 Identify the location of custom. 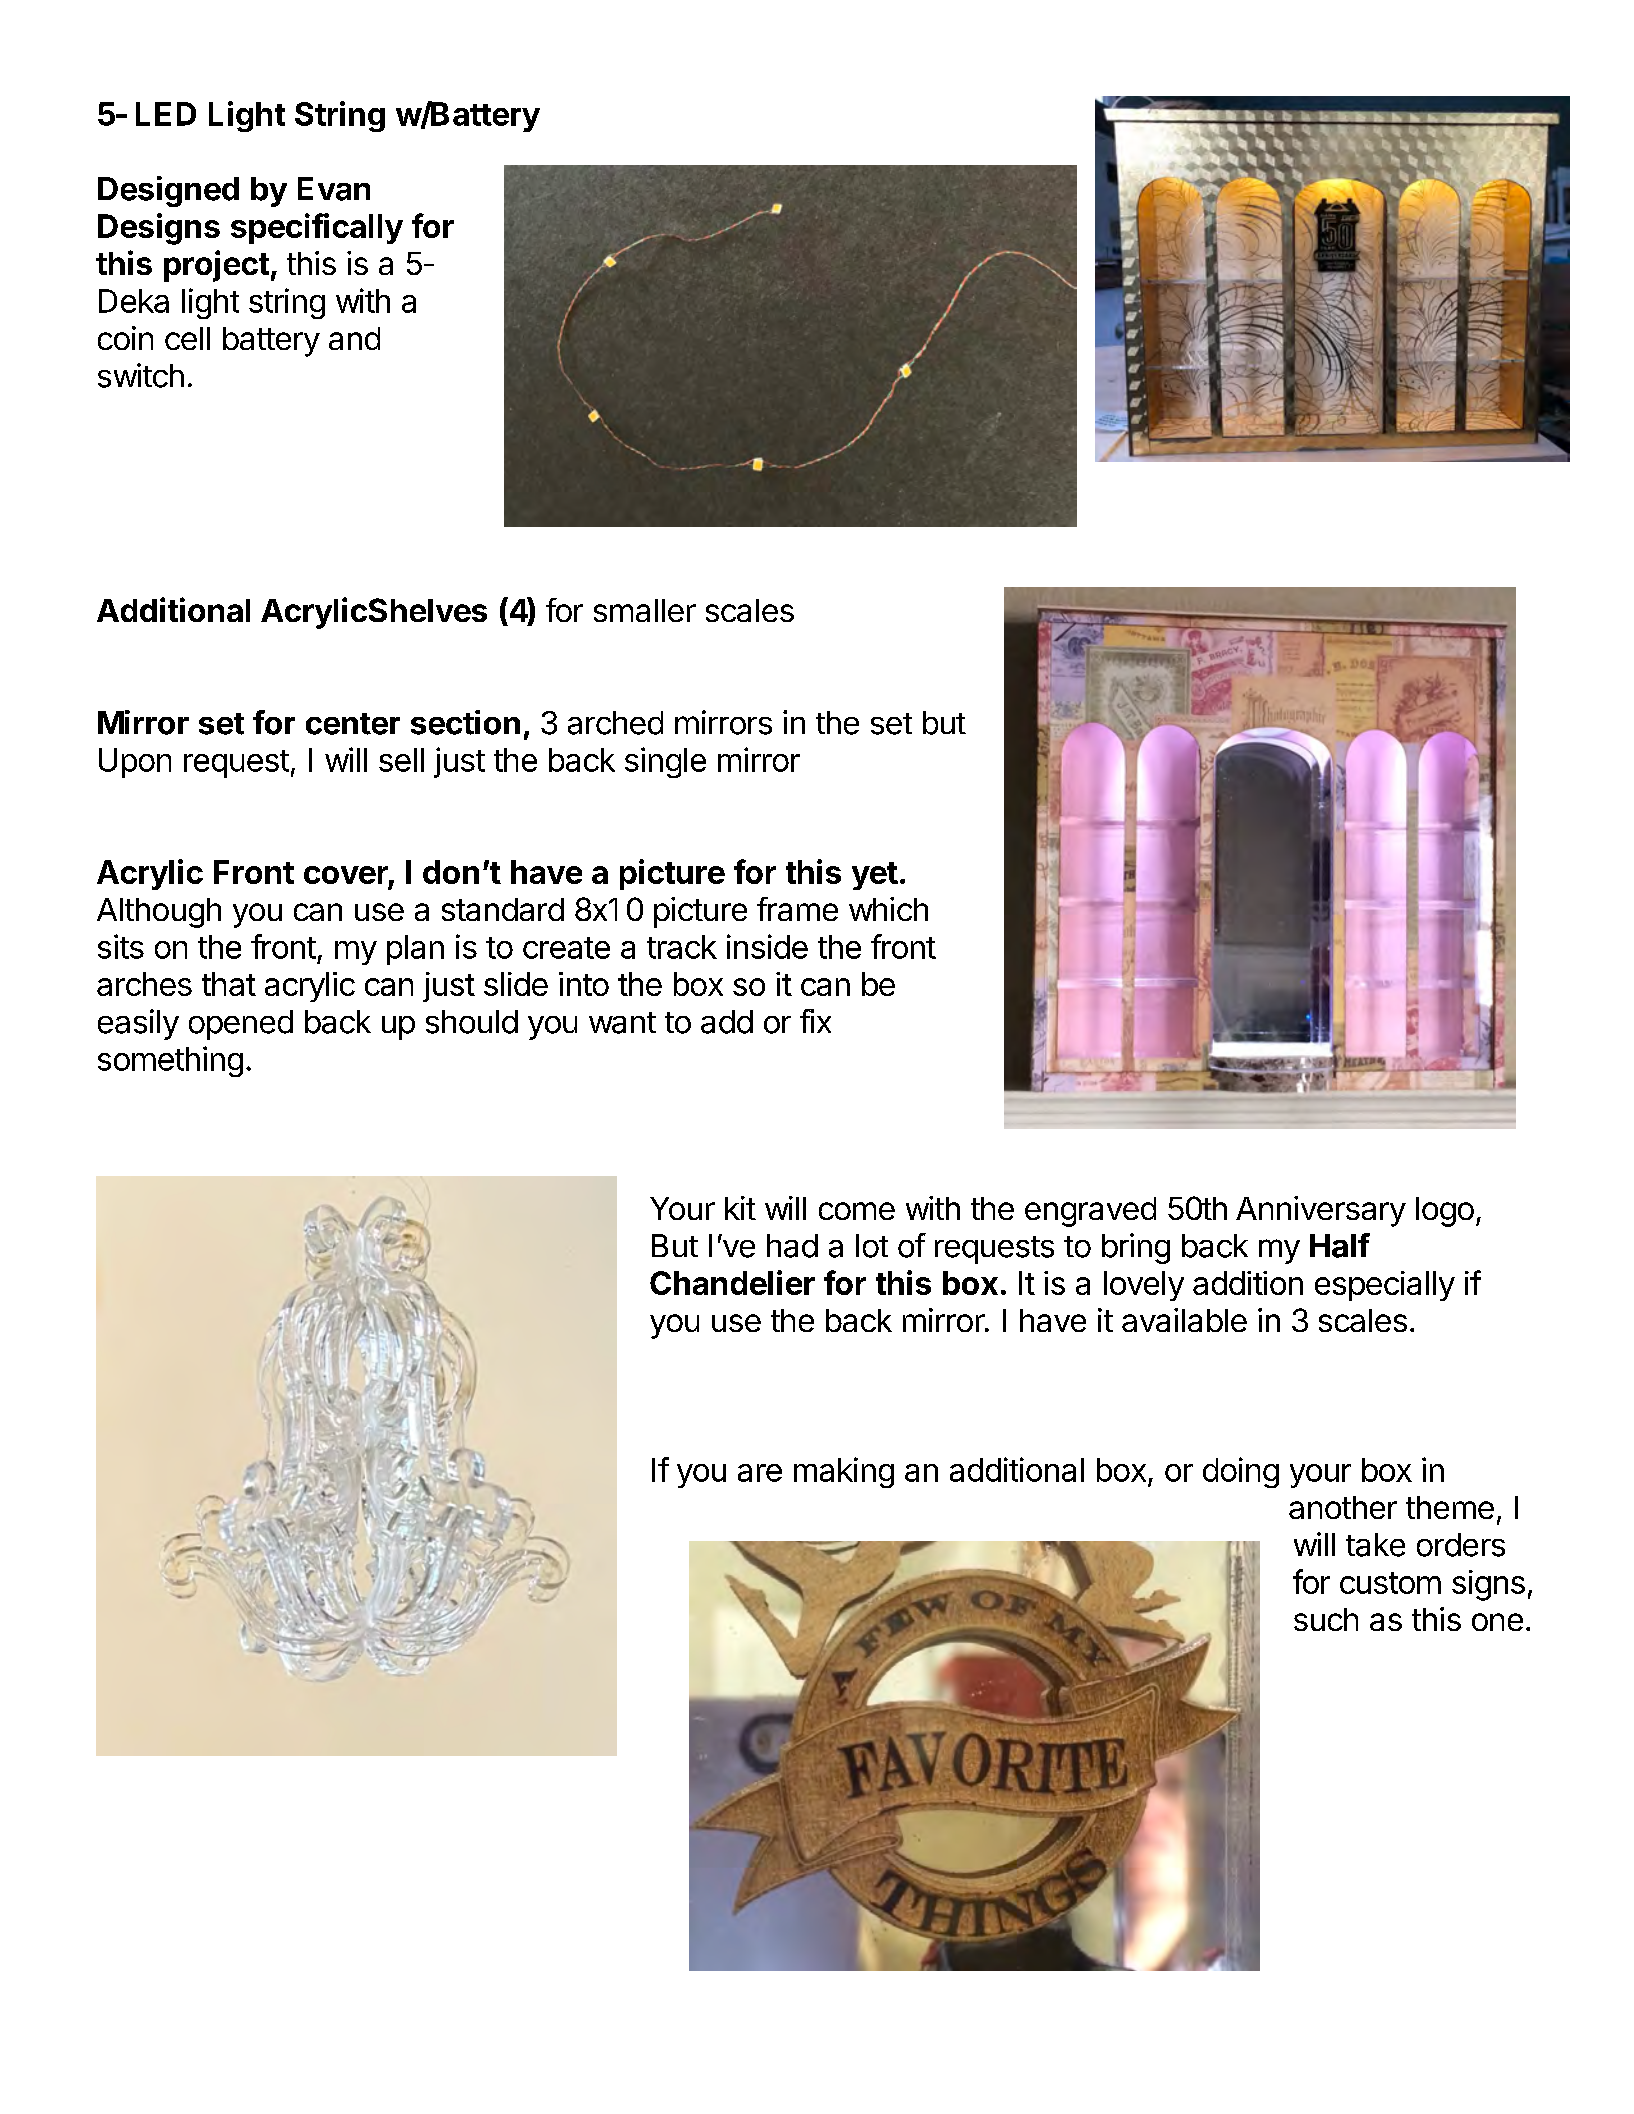
(1390, 1583).
